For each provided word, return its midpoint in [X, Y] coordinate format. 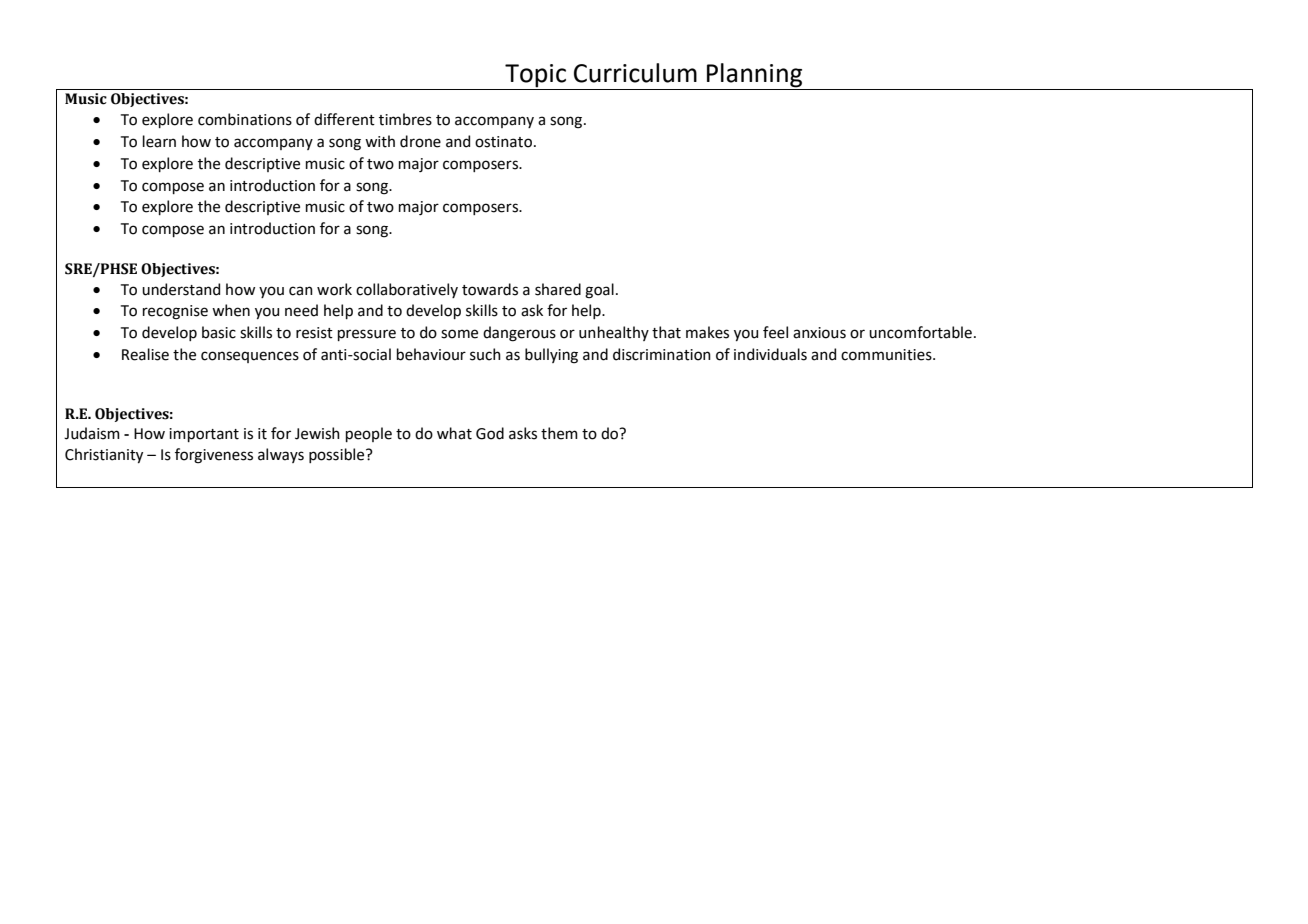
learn [159, 141]
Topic [535, 76]
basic [219, 332]
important [204, 435]
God [490, 433]
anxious [819, 333]
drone [420, 141]
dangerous [519, 334]
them [559, 433]
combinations [245, 119]
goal [599, 291]
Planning [754, 75]
